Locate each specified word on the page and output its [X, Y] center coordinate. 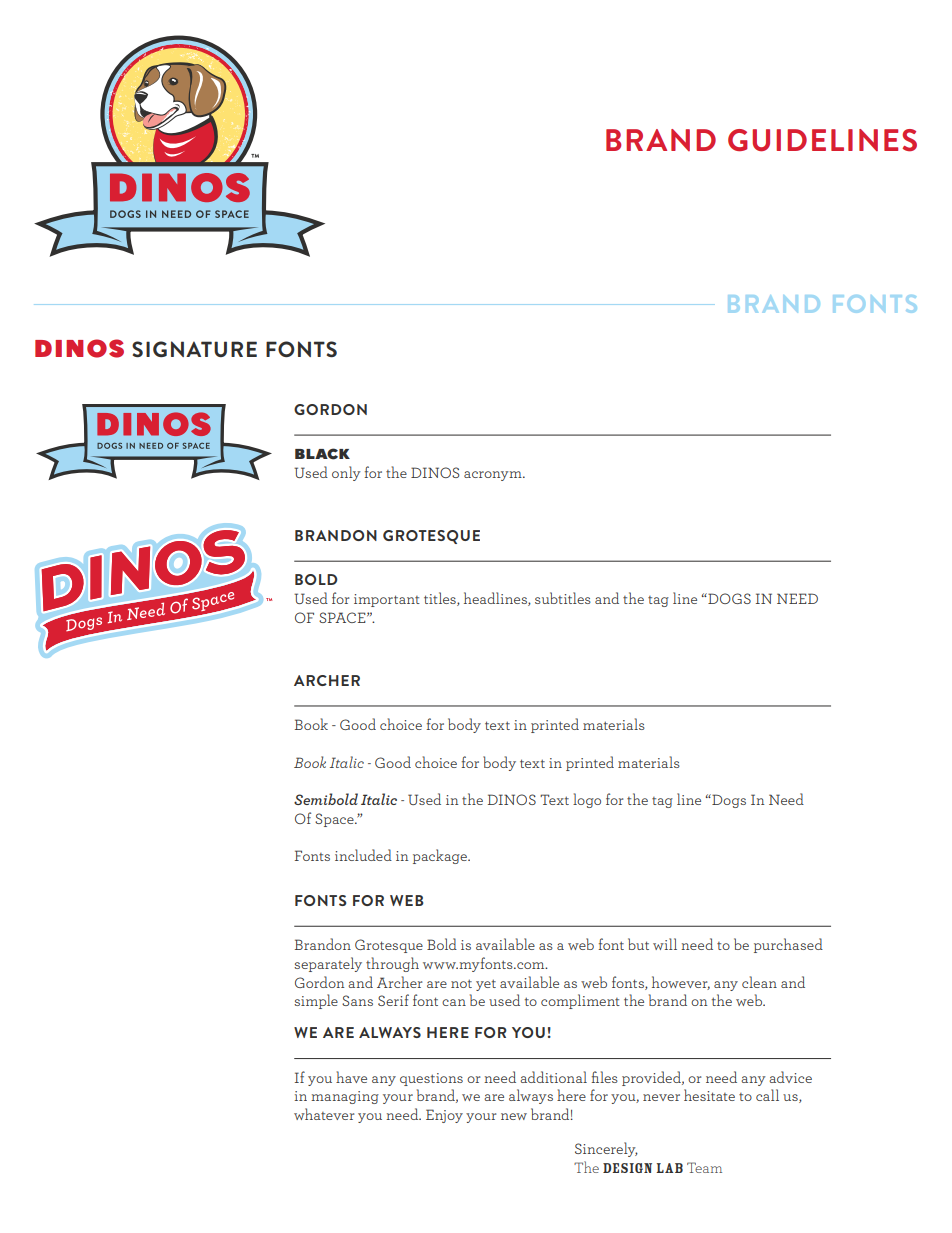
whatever [324, 1114]
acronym [494, 476]
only [346, 473]
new [514, 1116]
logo [587, 800]
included [363, 855]
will [665, 944]
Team [704, 1167]
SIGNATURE [194, 349]
